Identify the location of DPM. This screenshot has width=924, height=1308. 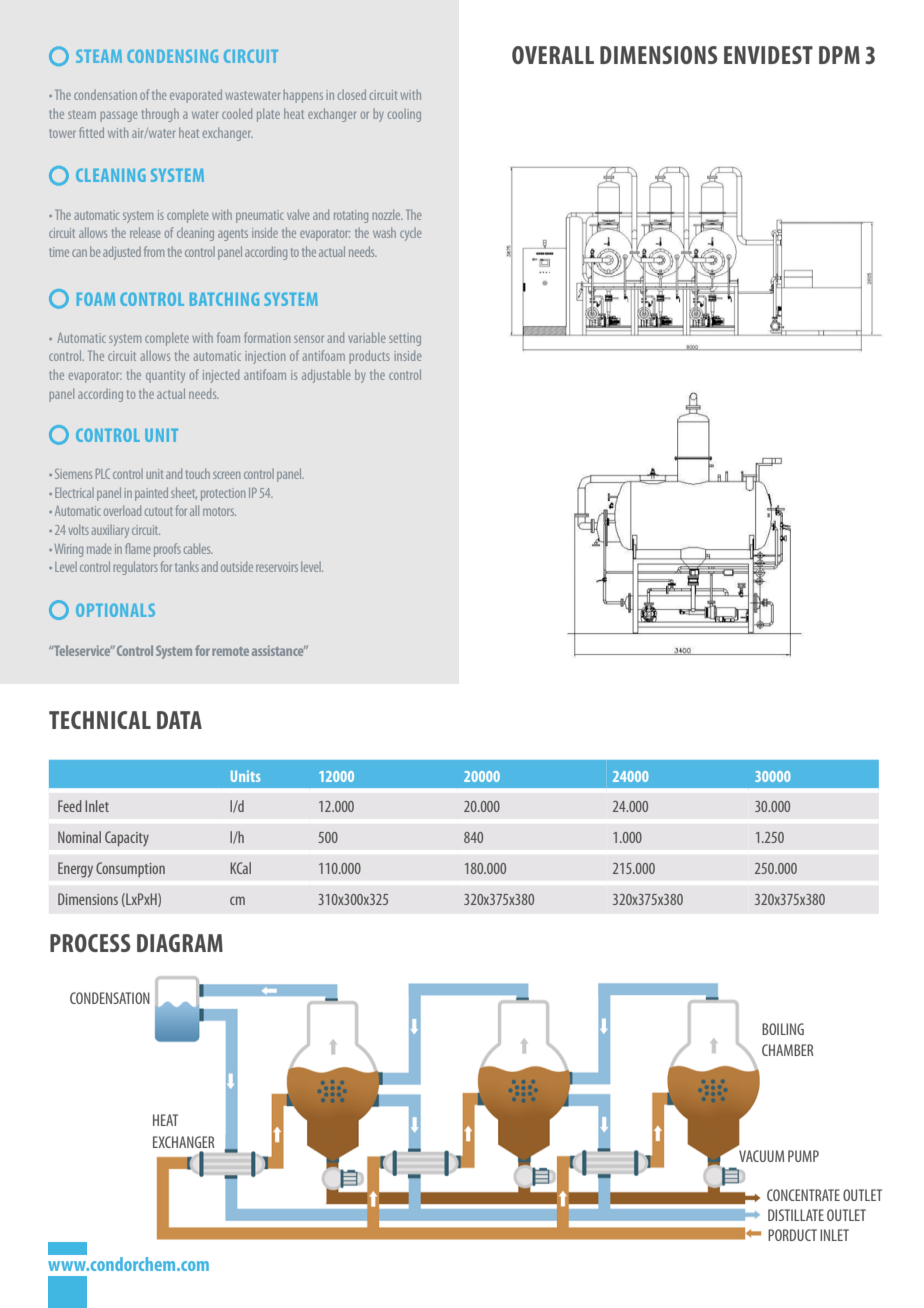
(839, 55).
